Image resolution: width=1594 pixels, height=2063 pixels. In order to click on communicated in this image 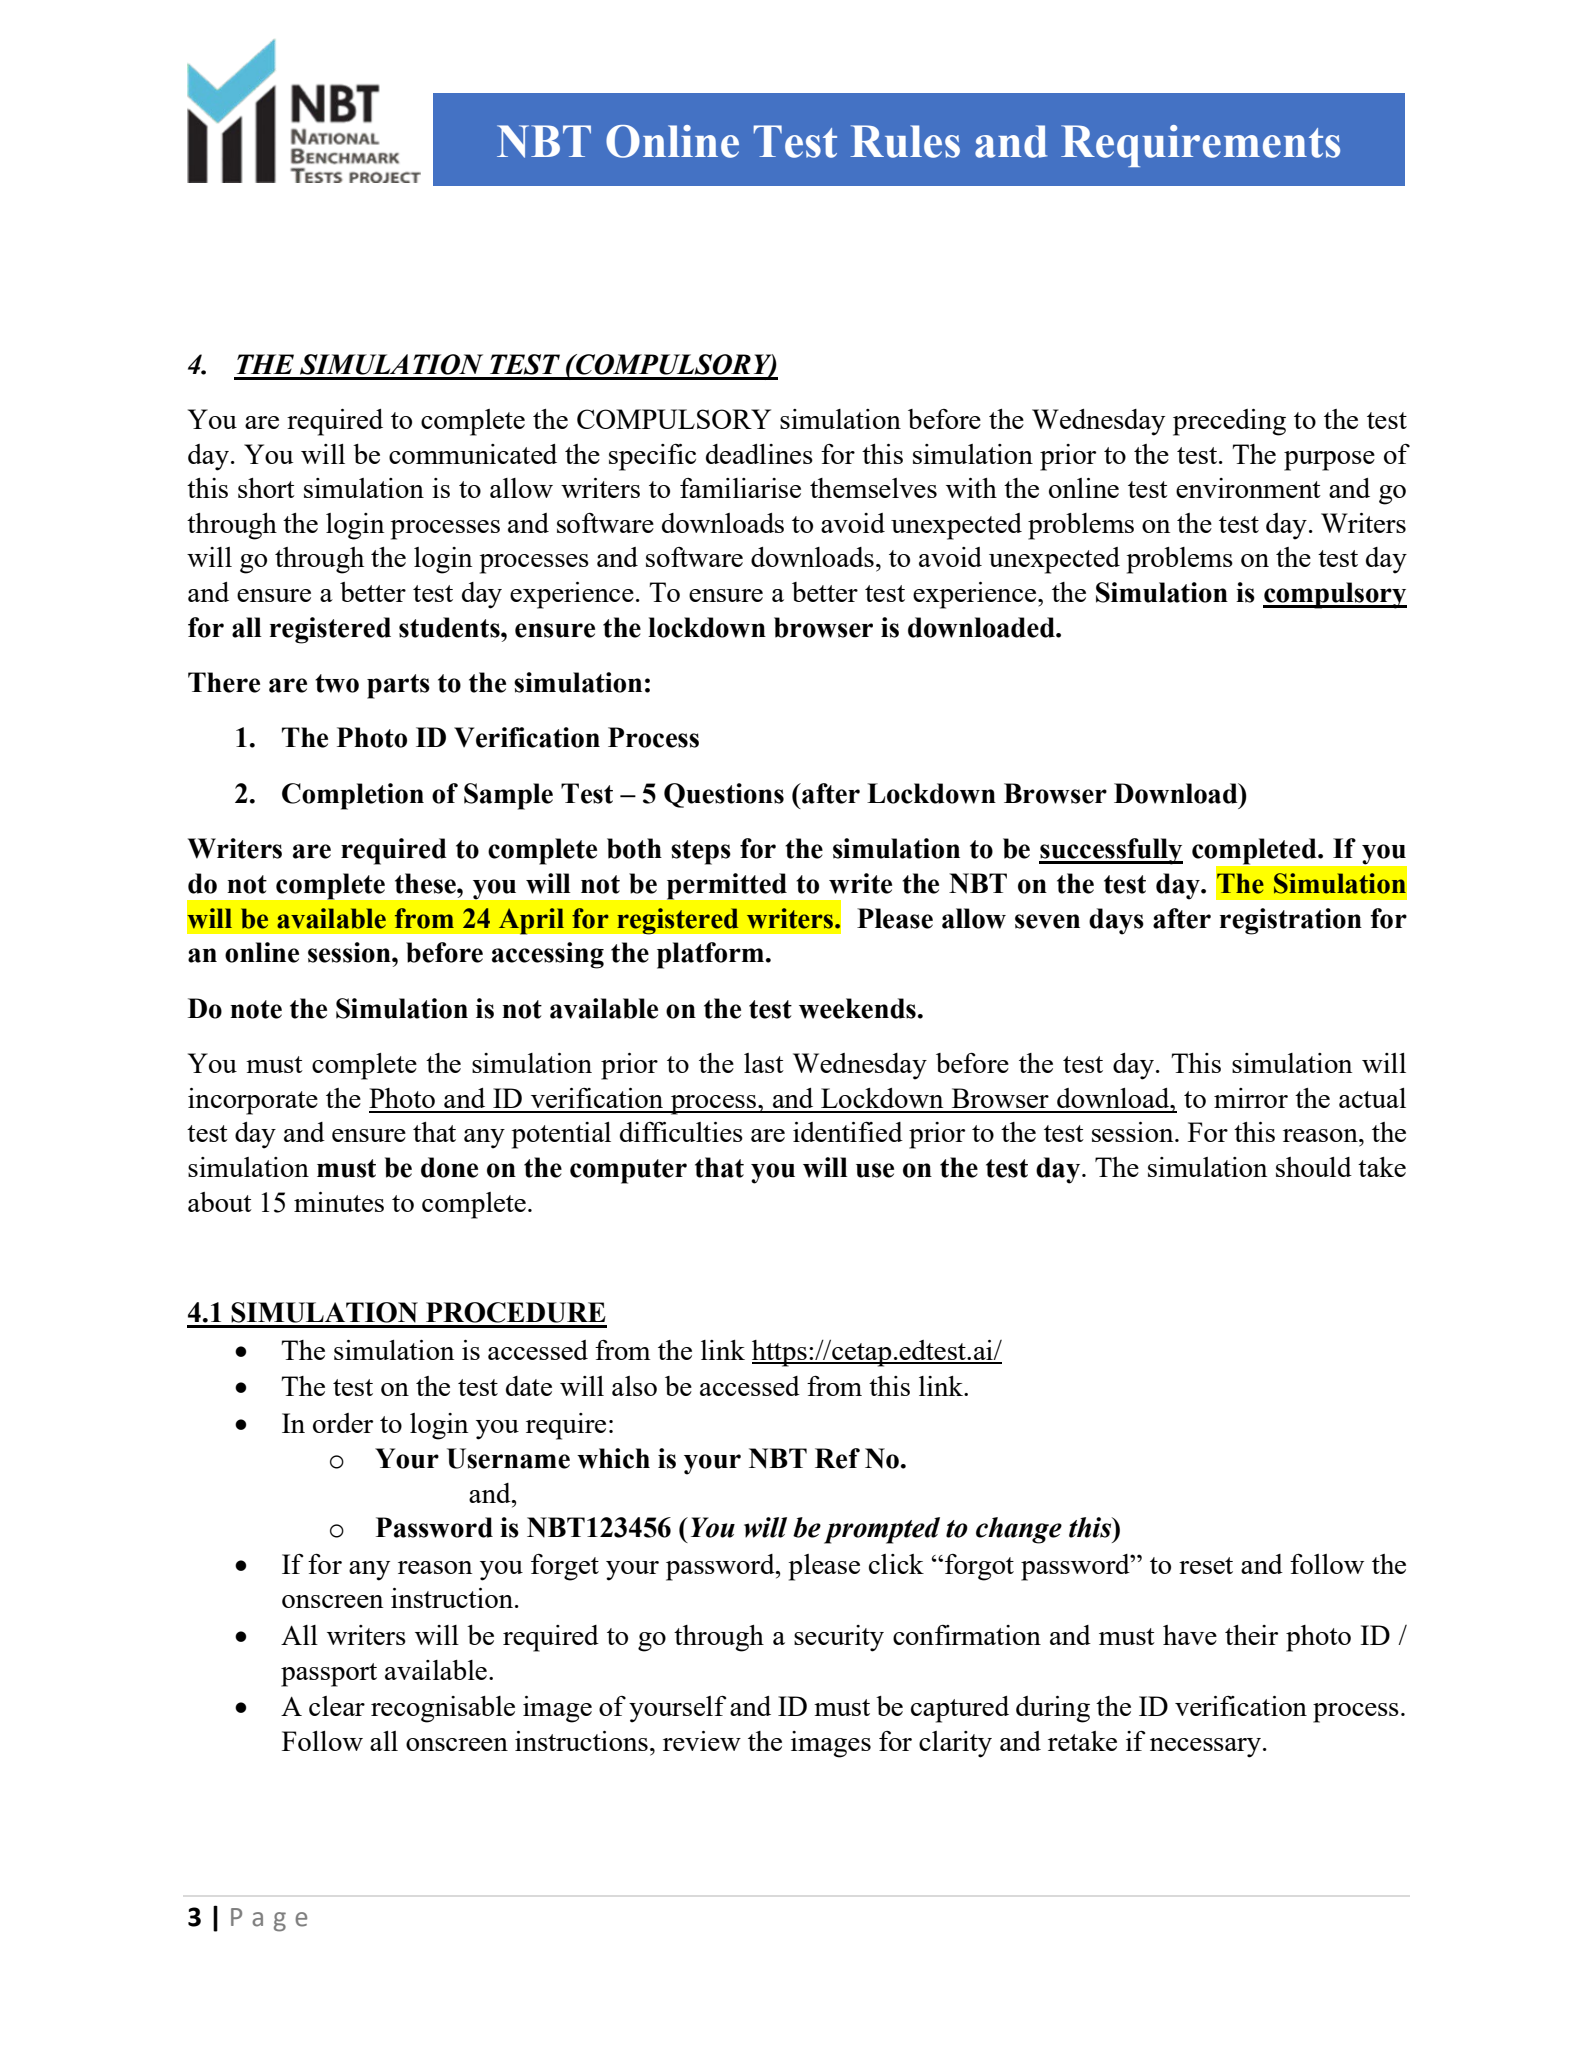, I will do `click(473, 454)`.
